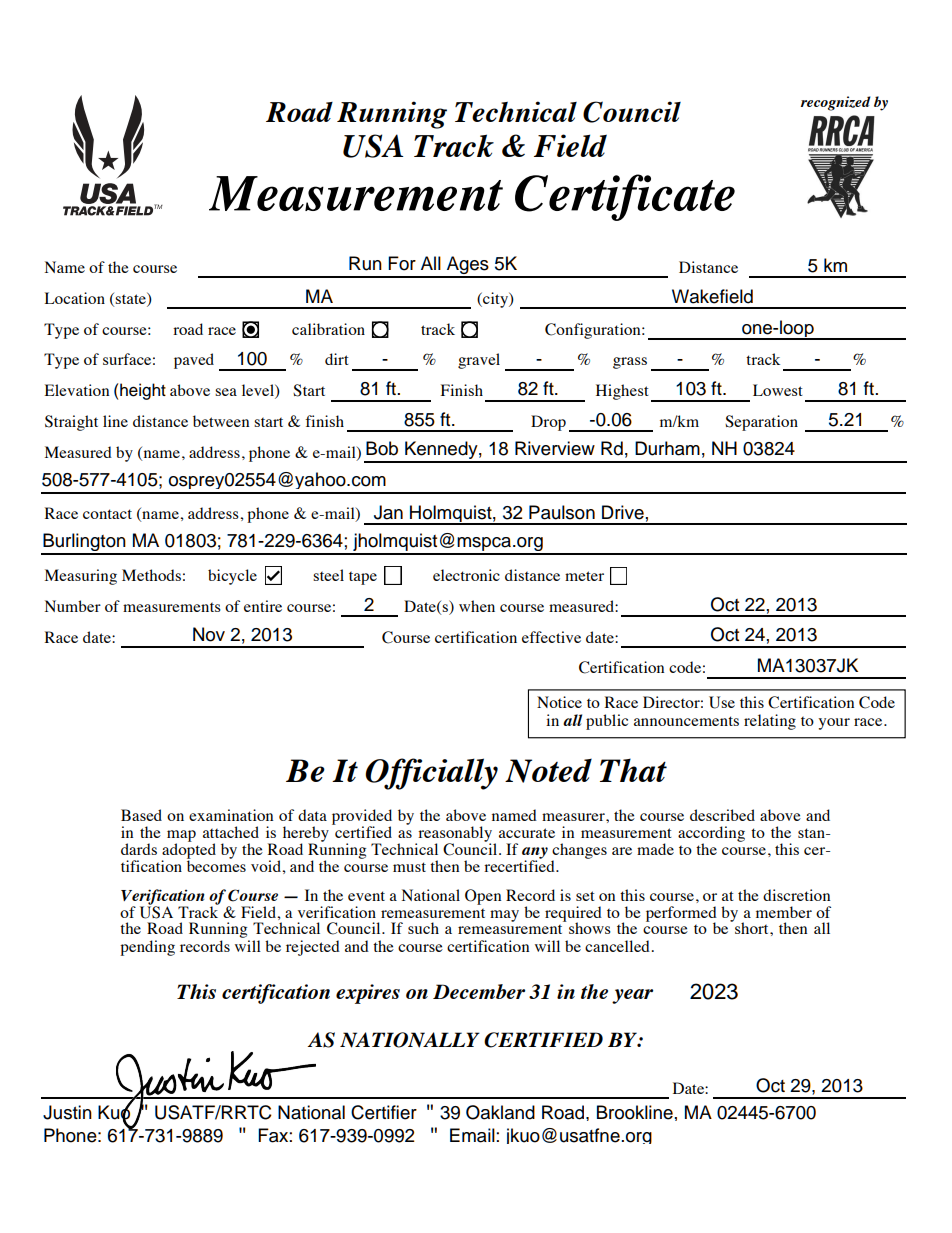 The image size is (952, 1233). What do you see at coordinates (75, 298) in the document?
I see `Location` at bounding box center [75, 298].
